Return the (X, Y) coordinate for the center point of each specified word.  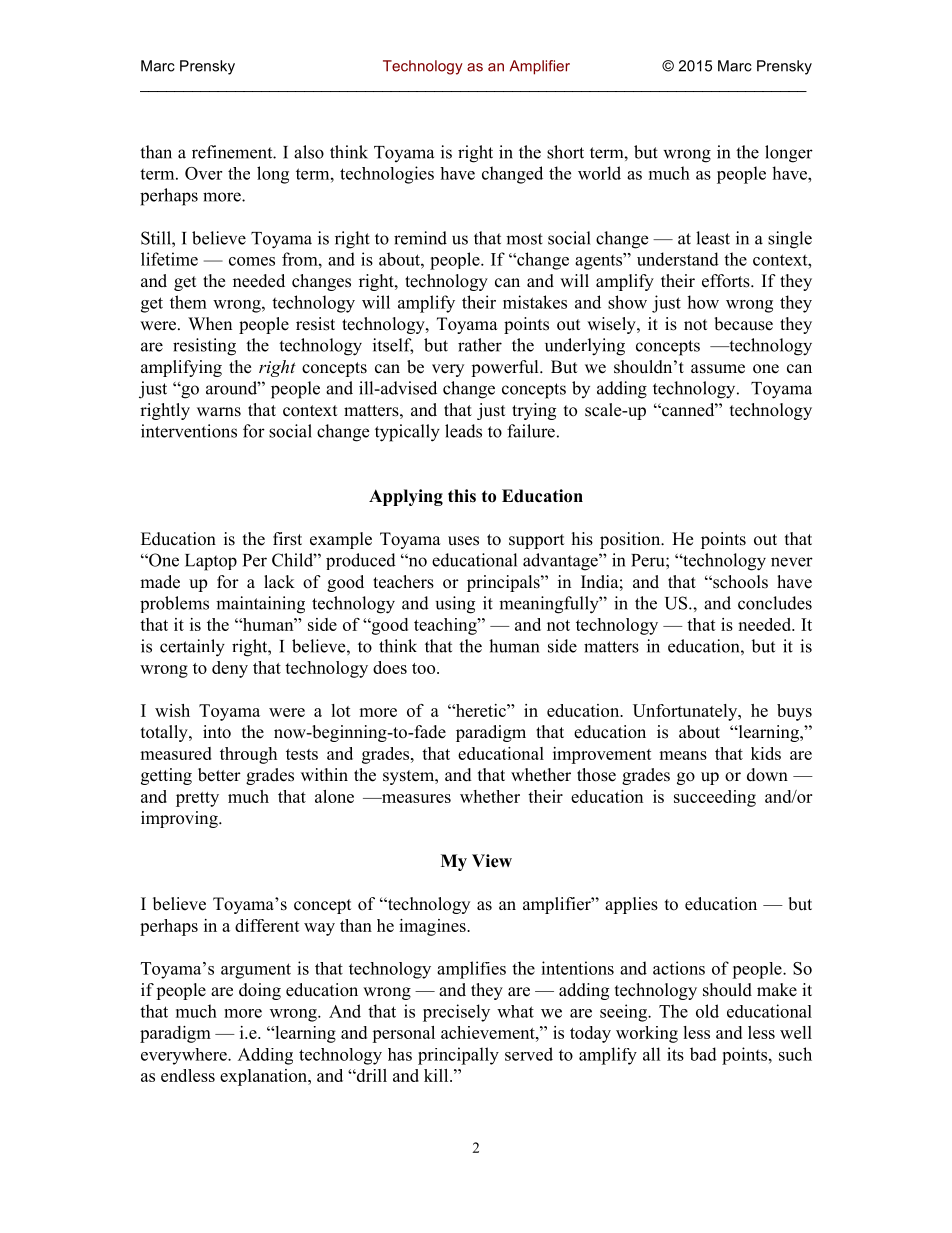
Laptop (211, 562)
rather (480, 345)
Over (203, 173)
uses (463, 541)
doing (260, 991)
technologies (387, 175)
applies (631, 905)
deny (230, 669)
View (492, 861)
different (267, 925)
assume (718, 369)
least (713, 238)
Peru (649, 560)
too (425, 668)
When (210, 324)
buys (794, 712)
